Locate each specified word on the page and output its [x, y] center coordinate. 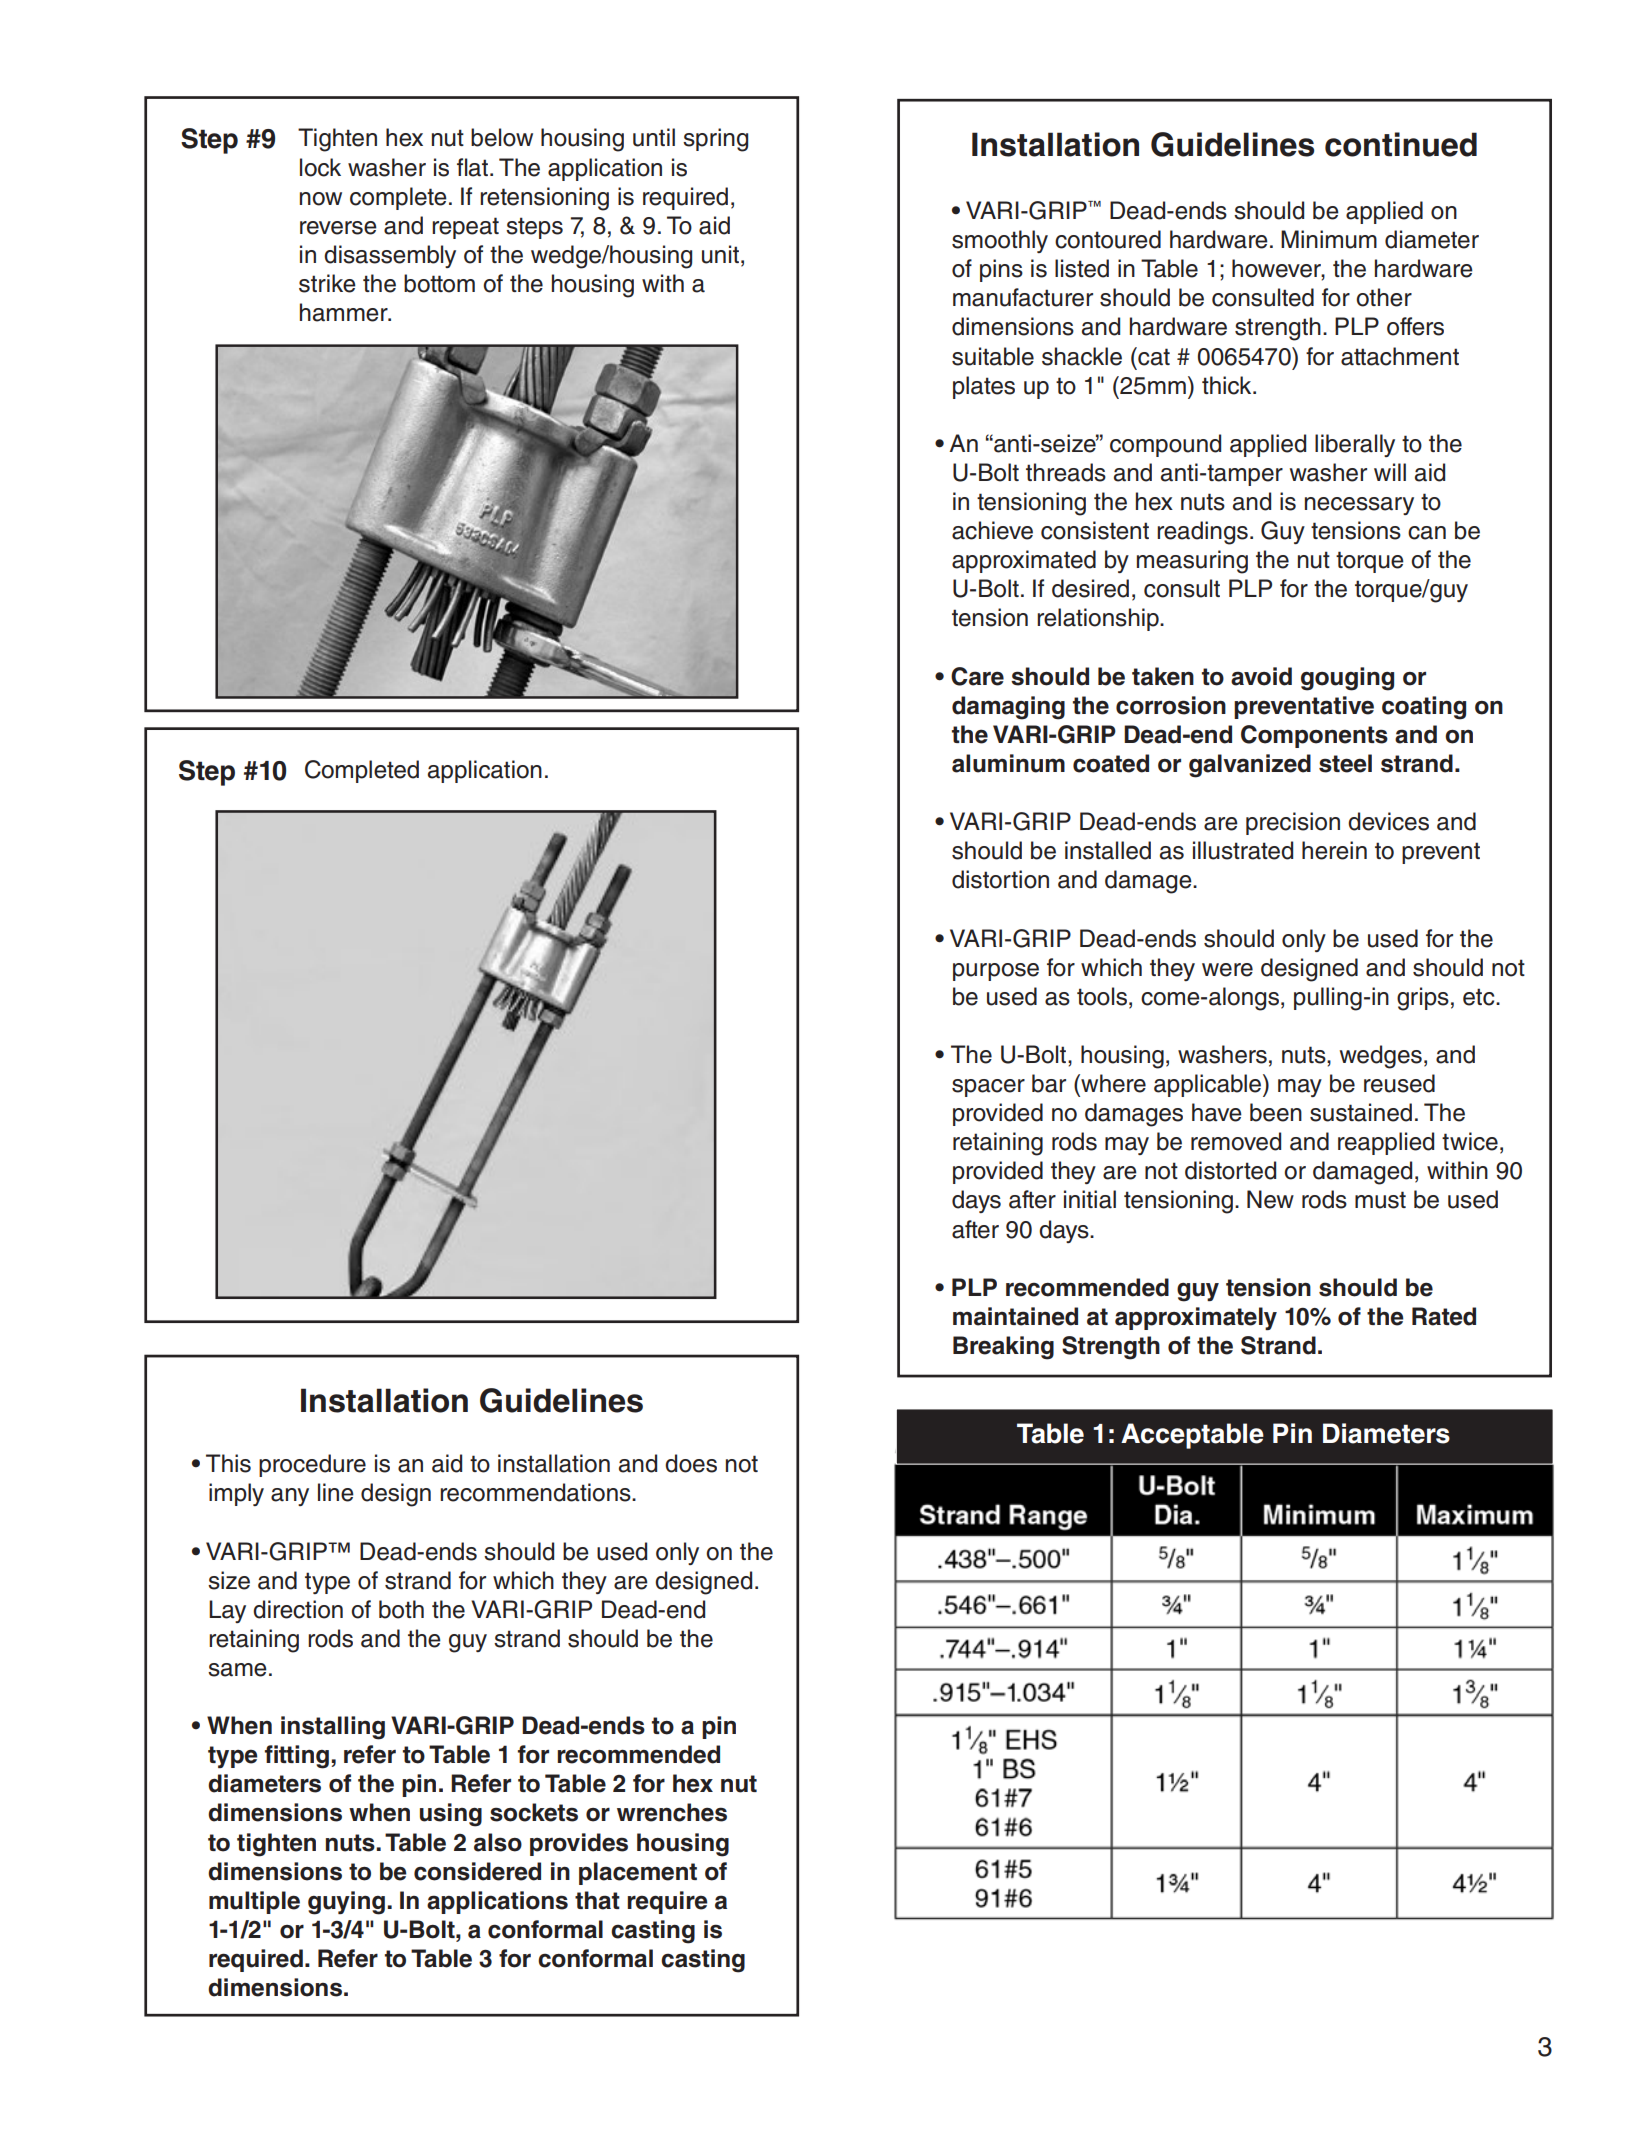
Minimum [1329, 239]
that [597, 1900]
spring [715, 140]
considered [477, 1871]
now [321, 199]
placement [638, 1873]
